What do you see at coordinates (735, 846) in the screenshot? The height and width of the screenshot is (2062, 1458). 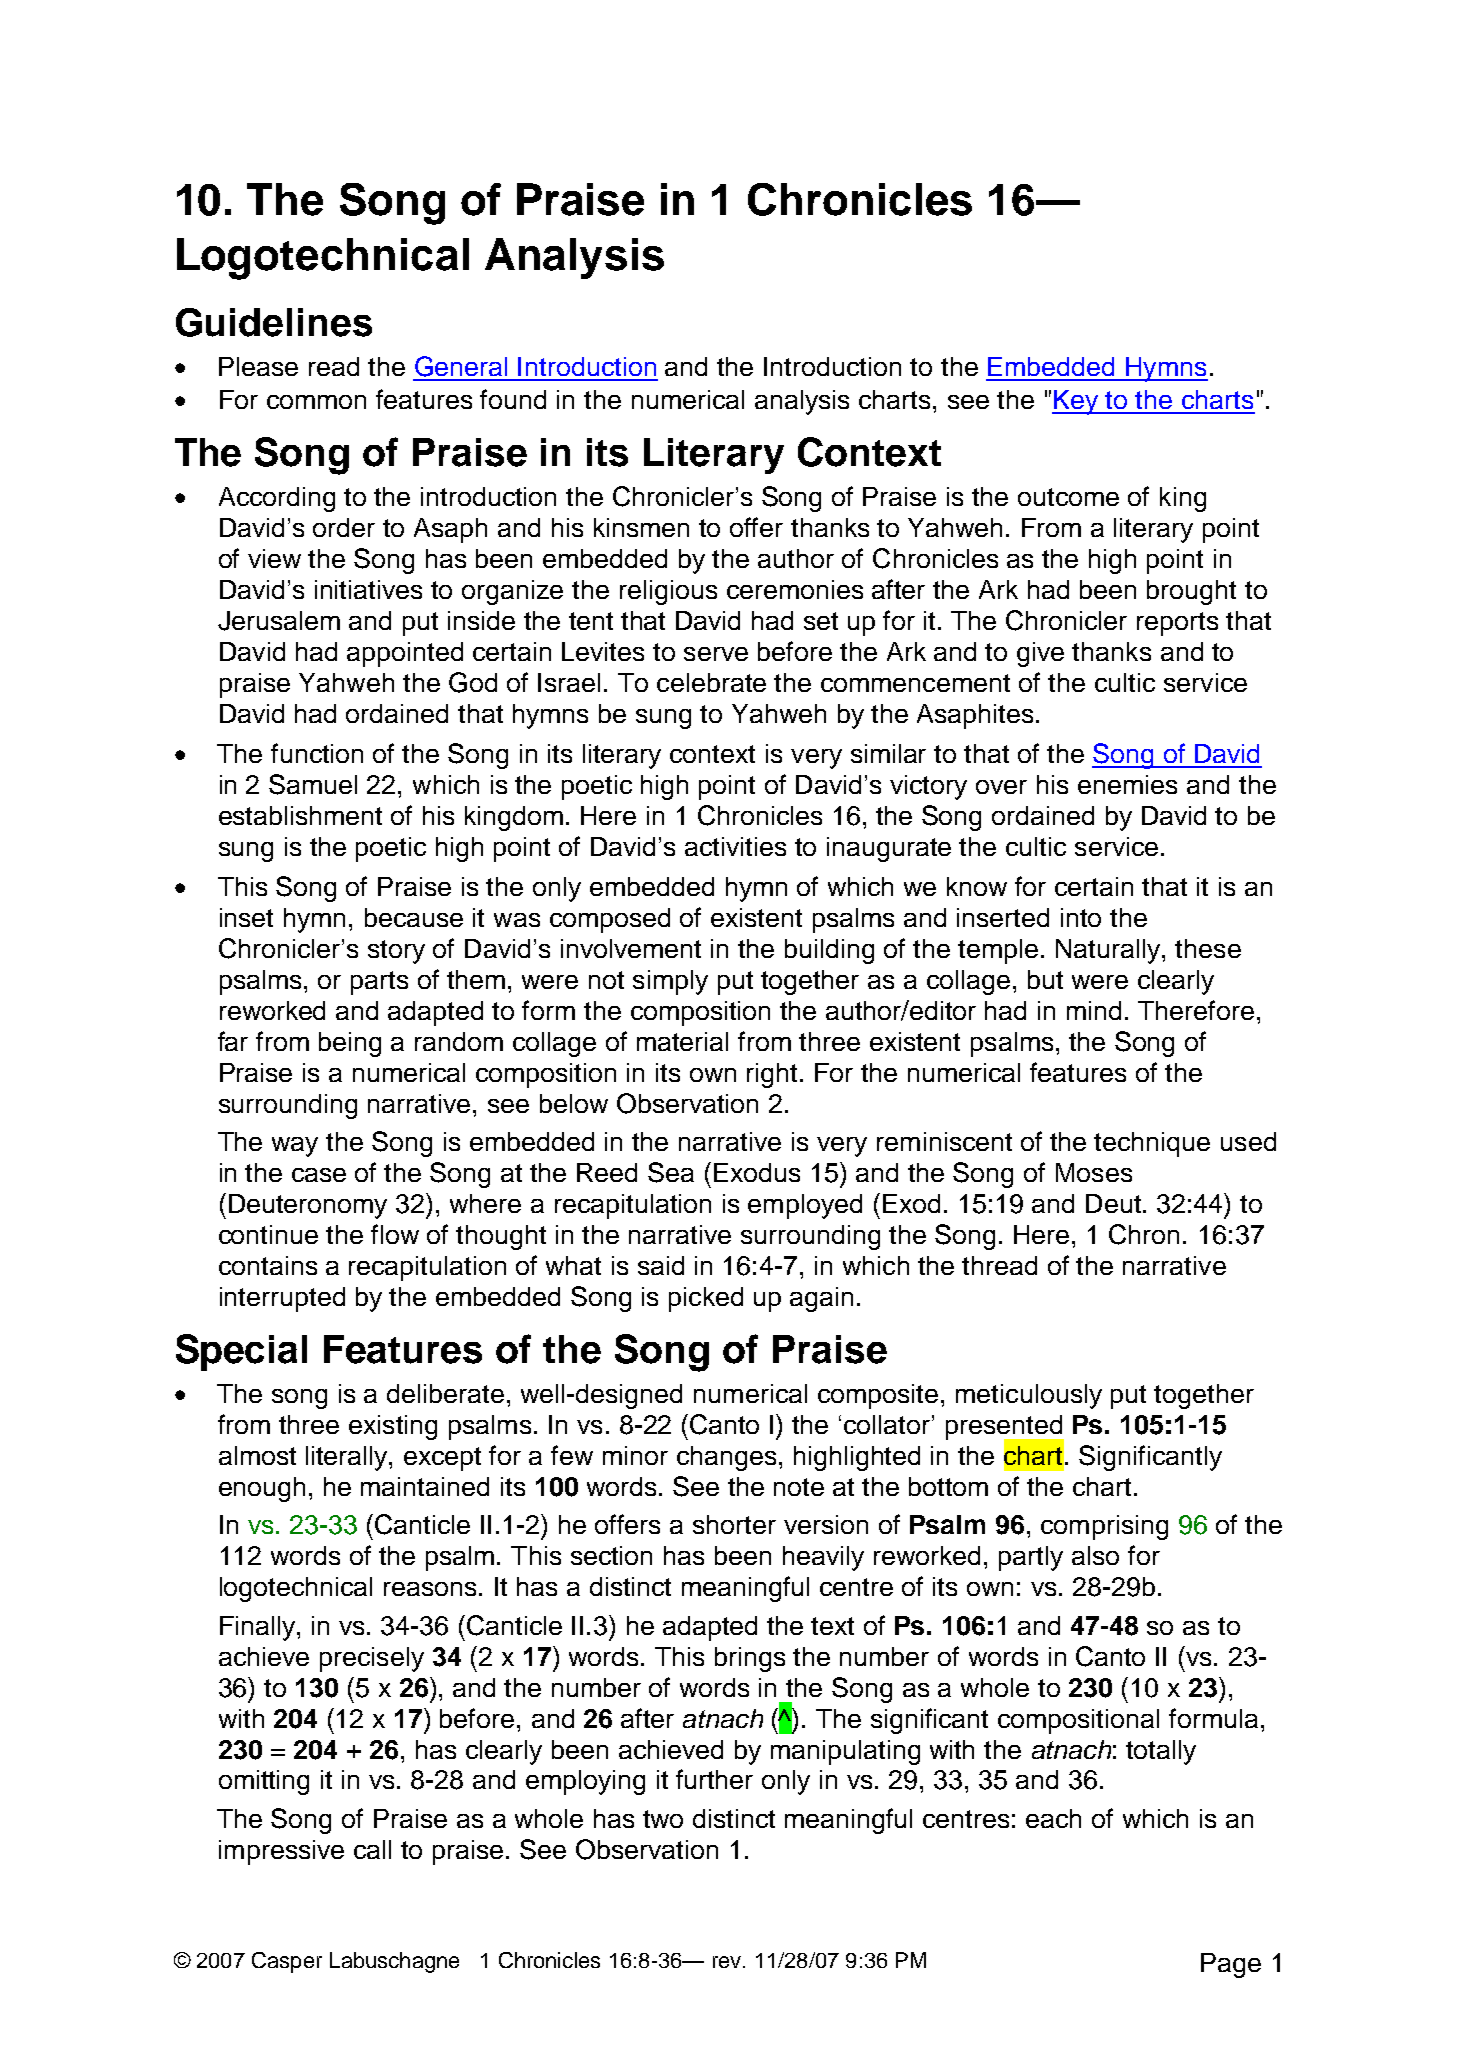 I see `activities` at bounding box center [735, 846].
